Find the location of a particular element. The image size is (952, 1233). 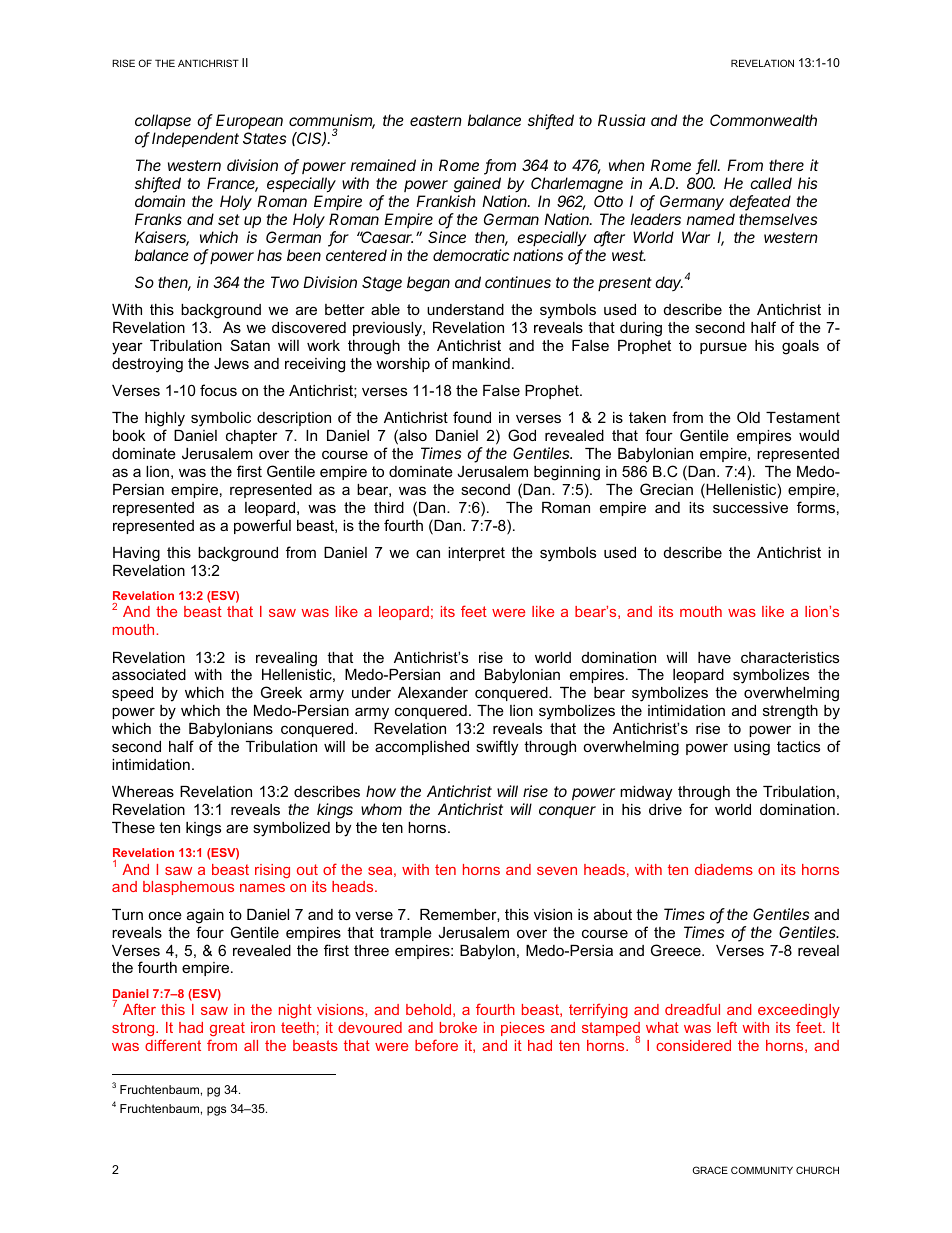

associated is located at coordinates (149, 674).
